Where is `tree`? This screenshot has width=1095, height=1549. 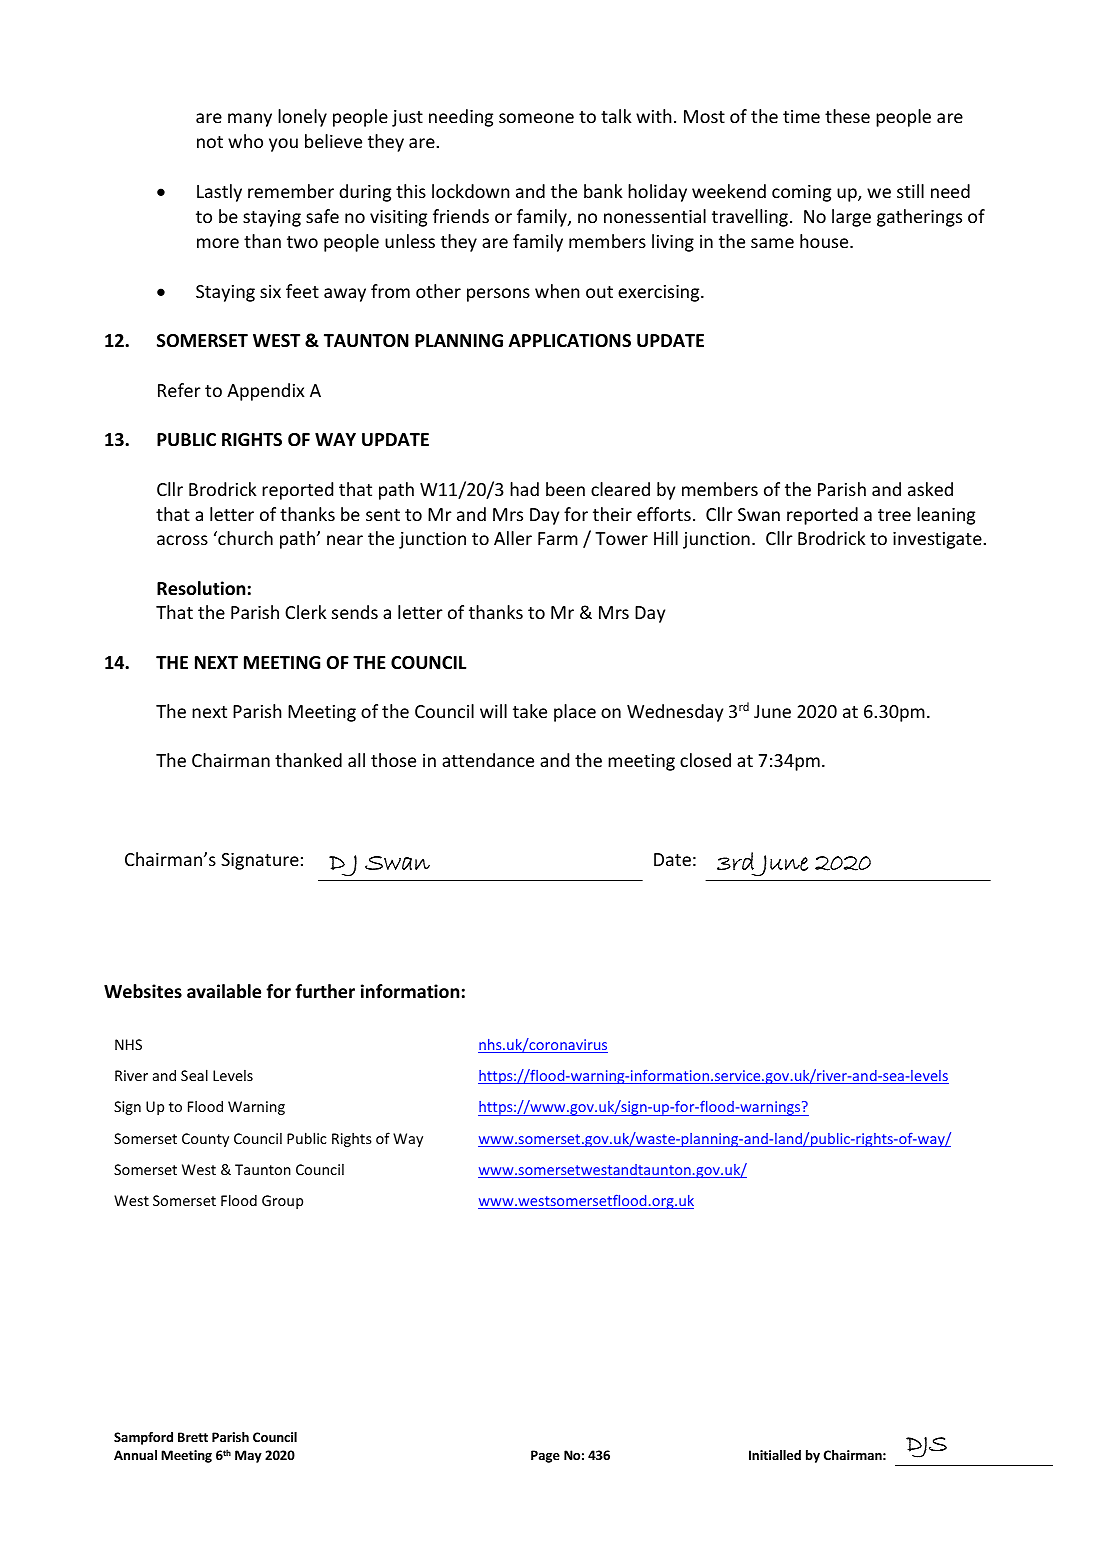 tree is located at coordinates (894, 515).
